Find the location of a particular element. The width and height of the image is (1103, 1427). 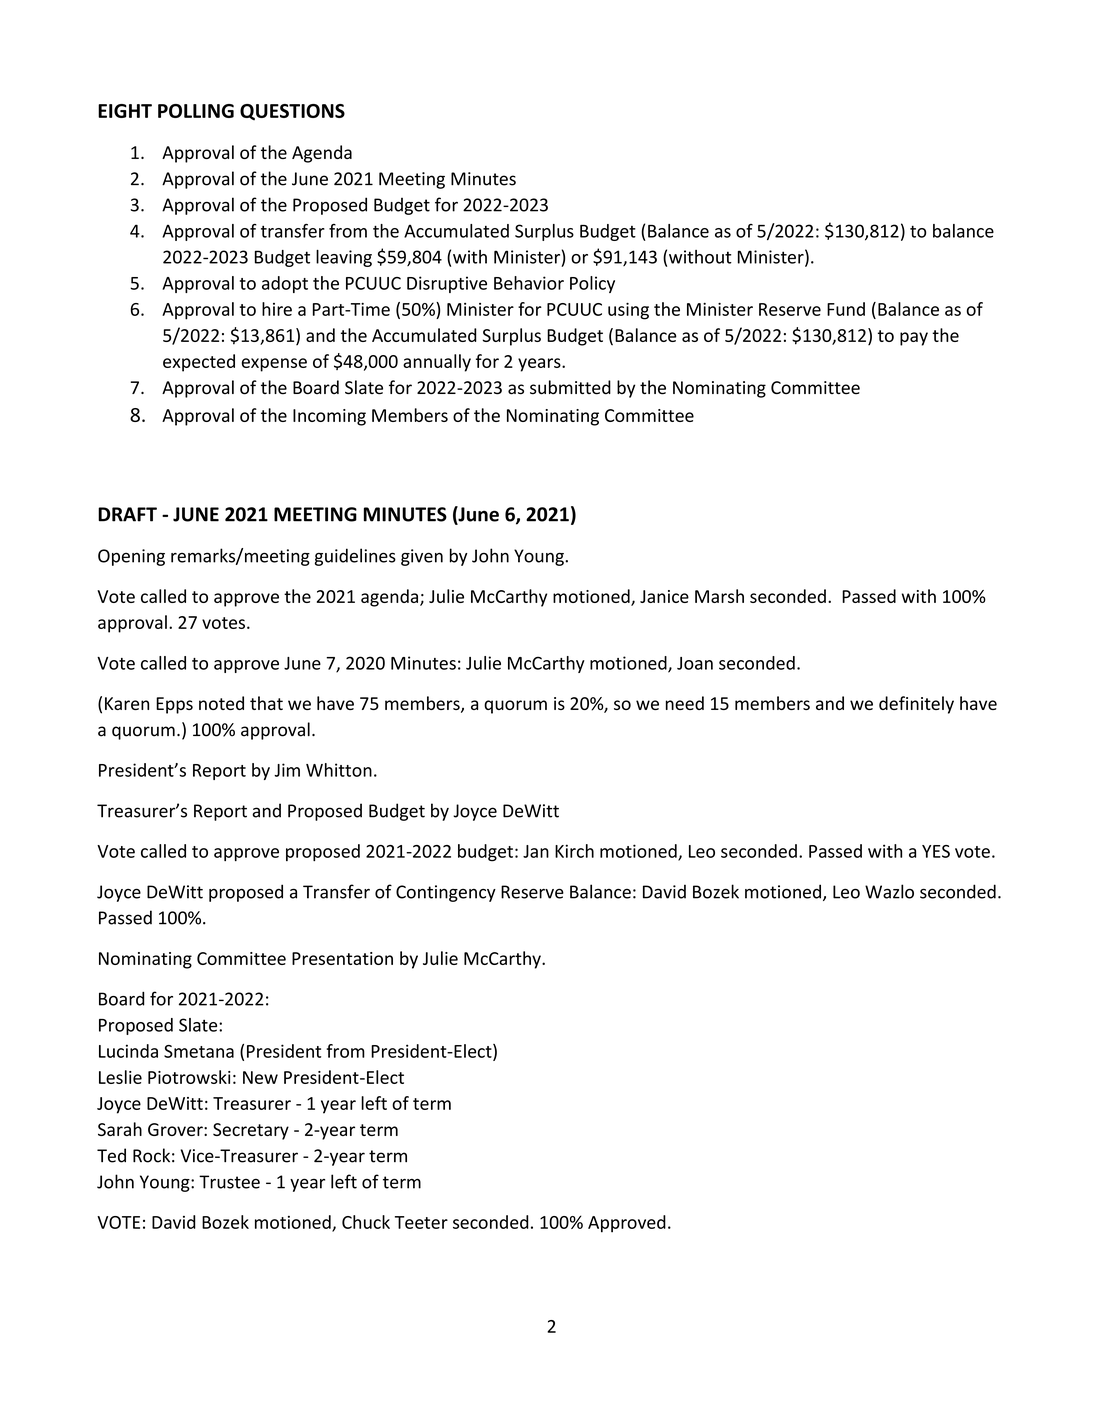

Behavior is located at coordinates (529, 283).
